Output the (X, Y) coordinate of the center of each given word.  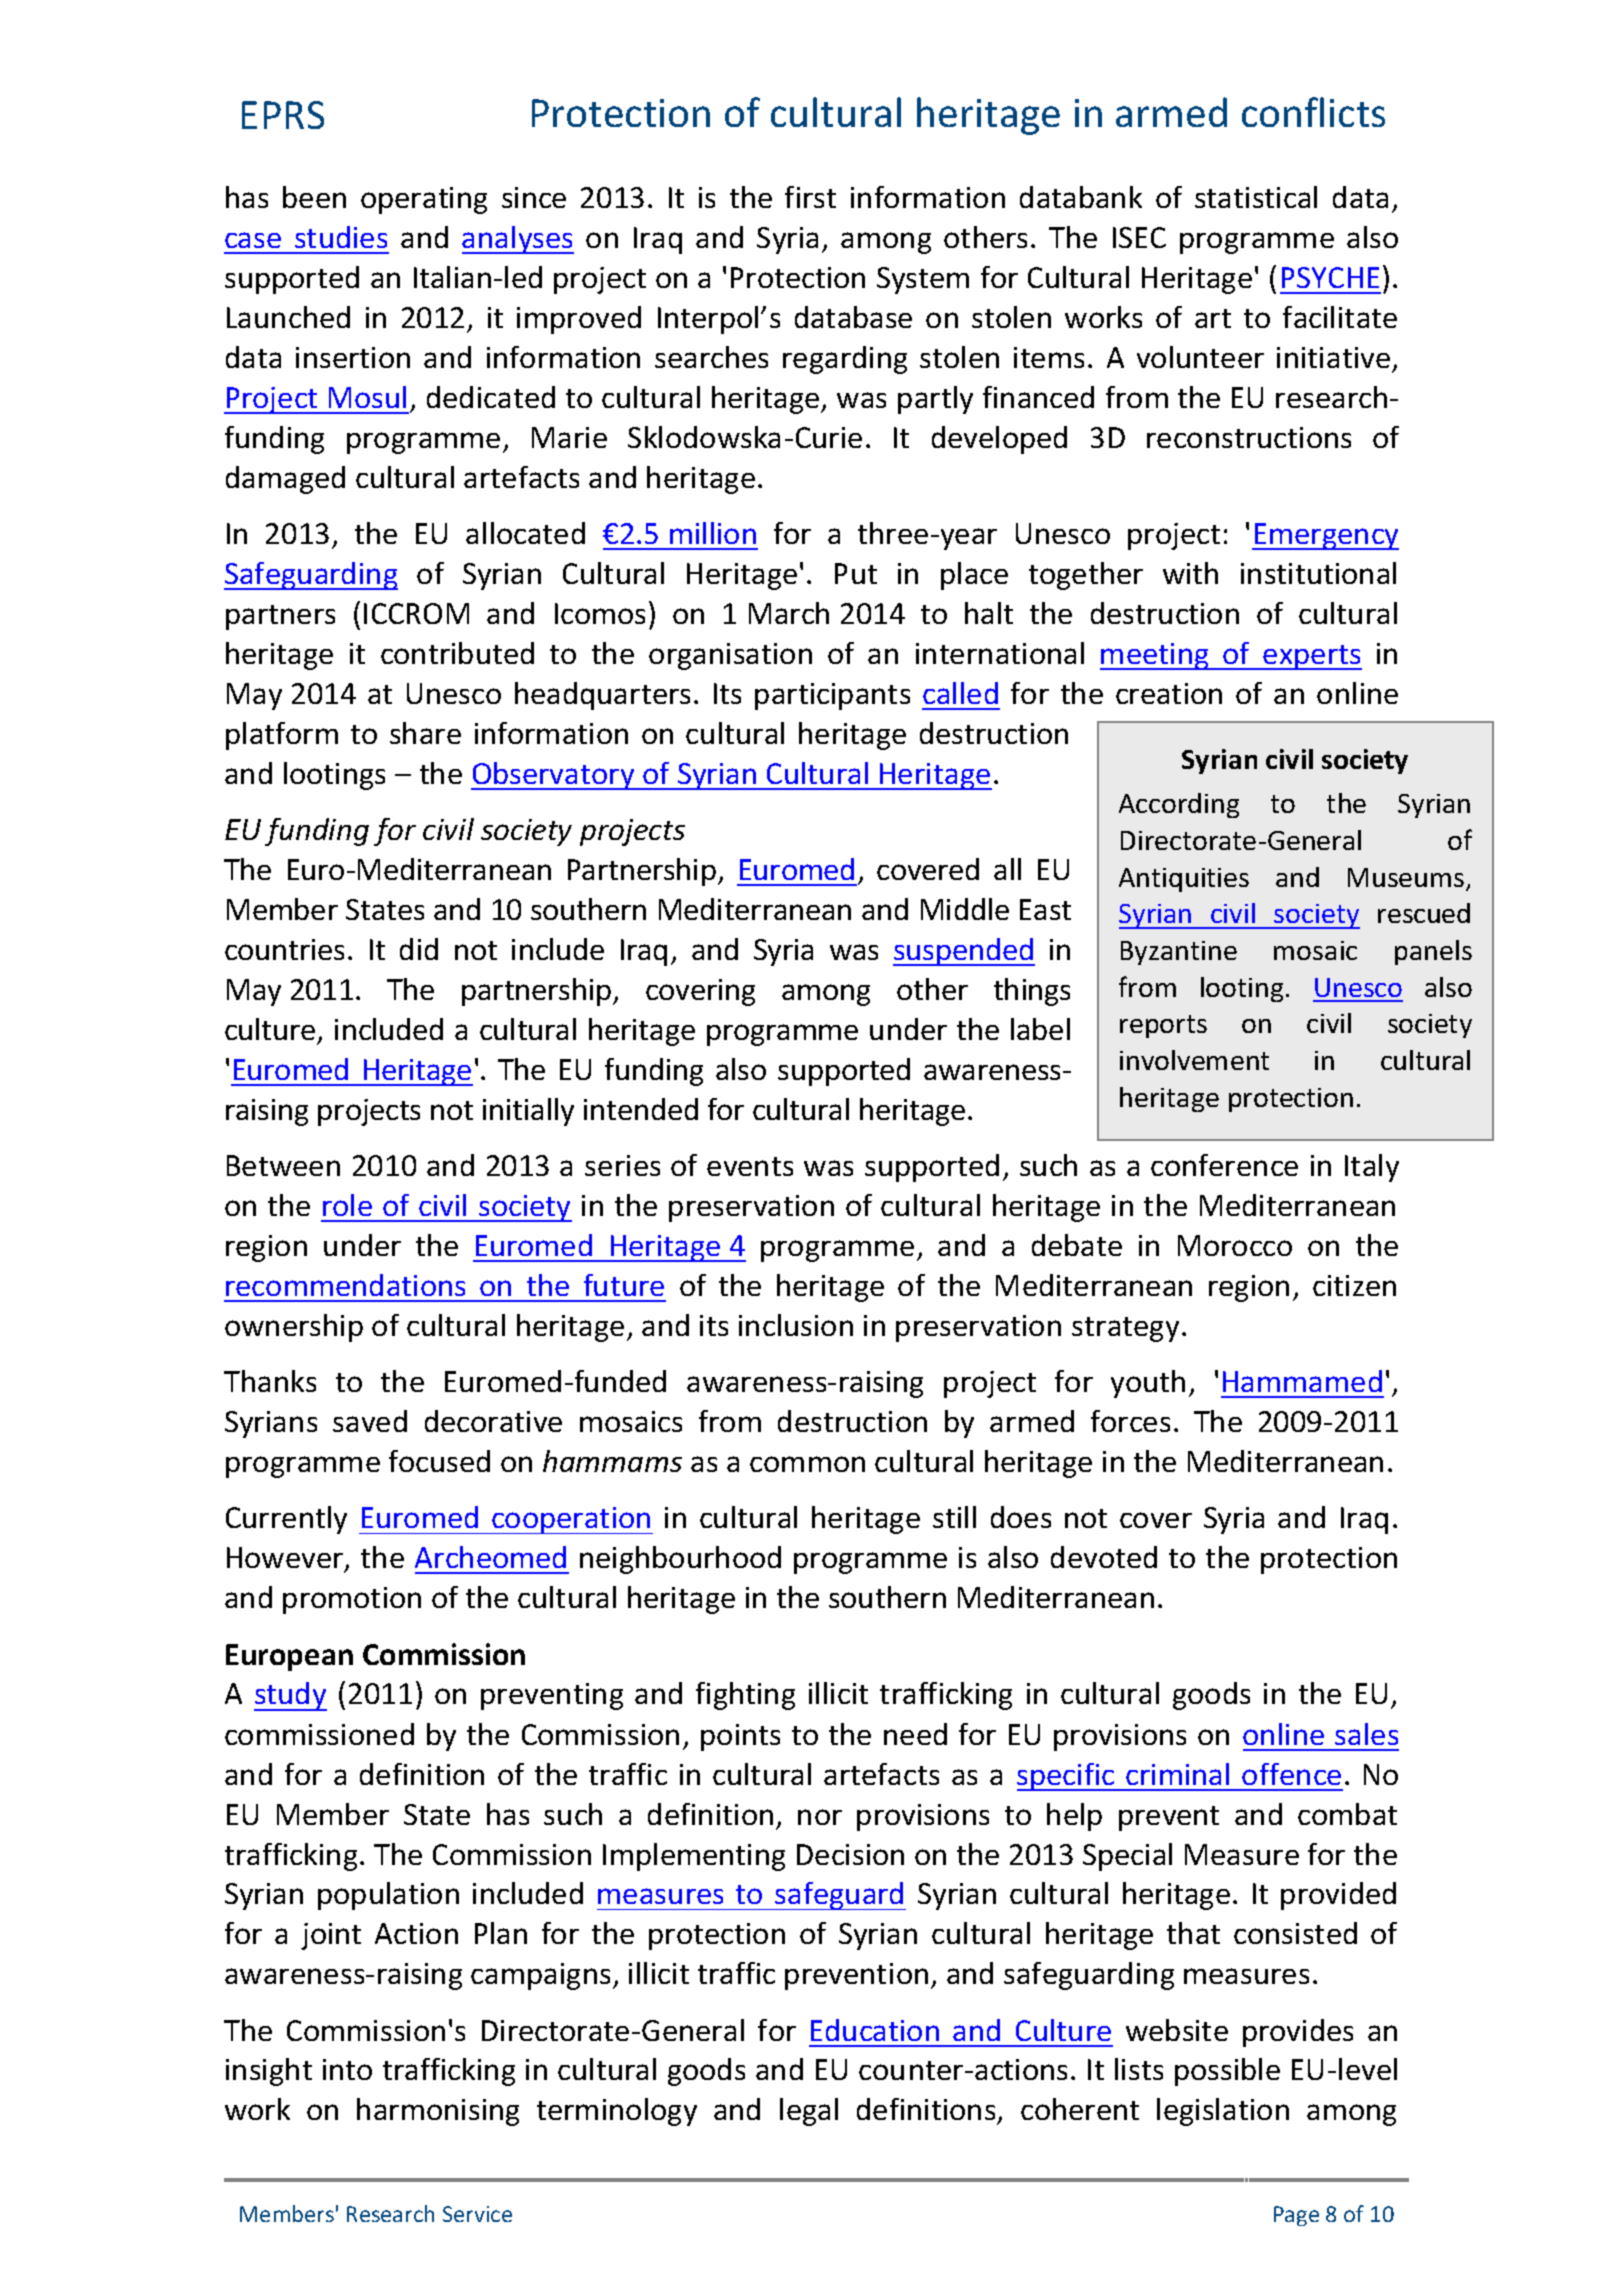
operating (424, 200)
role (347, 1205)
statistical (1256, 197)
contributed (457, 653)
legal (809, 2112)
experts (1312, 657)
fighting (745, 1696)
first (810, 197)
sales (1366, 1734)
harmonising (438, 2112)
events (750, 1166)
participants (832, 696)
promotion (352, 1600)
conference (1224, 1165)
